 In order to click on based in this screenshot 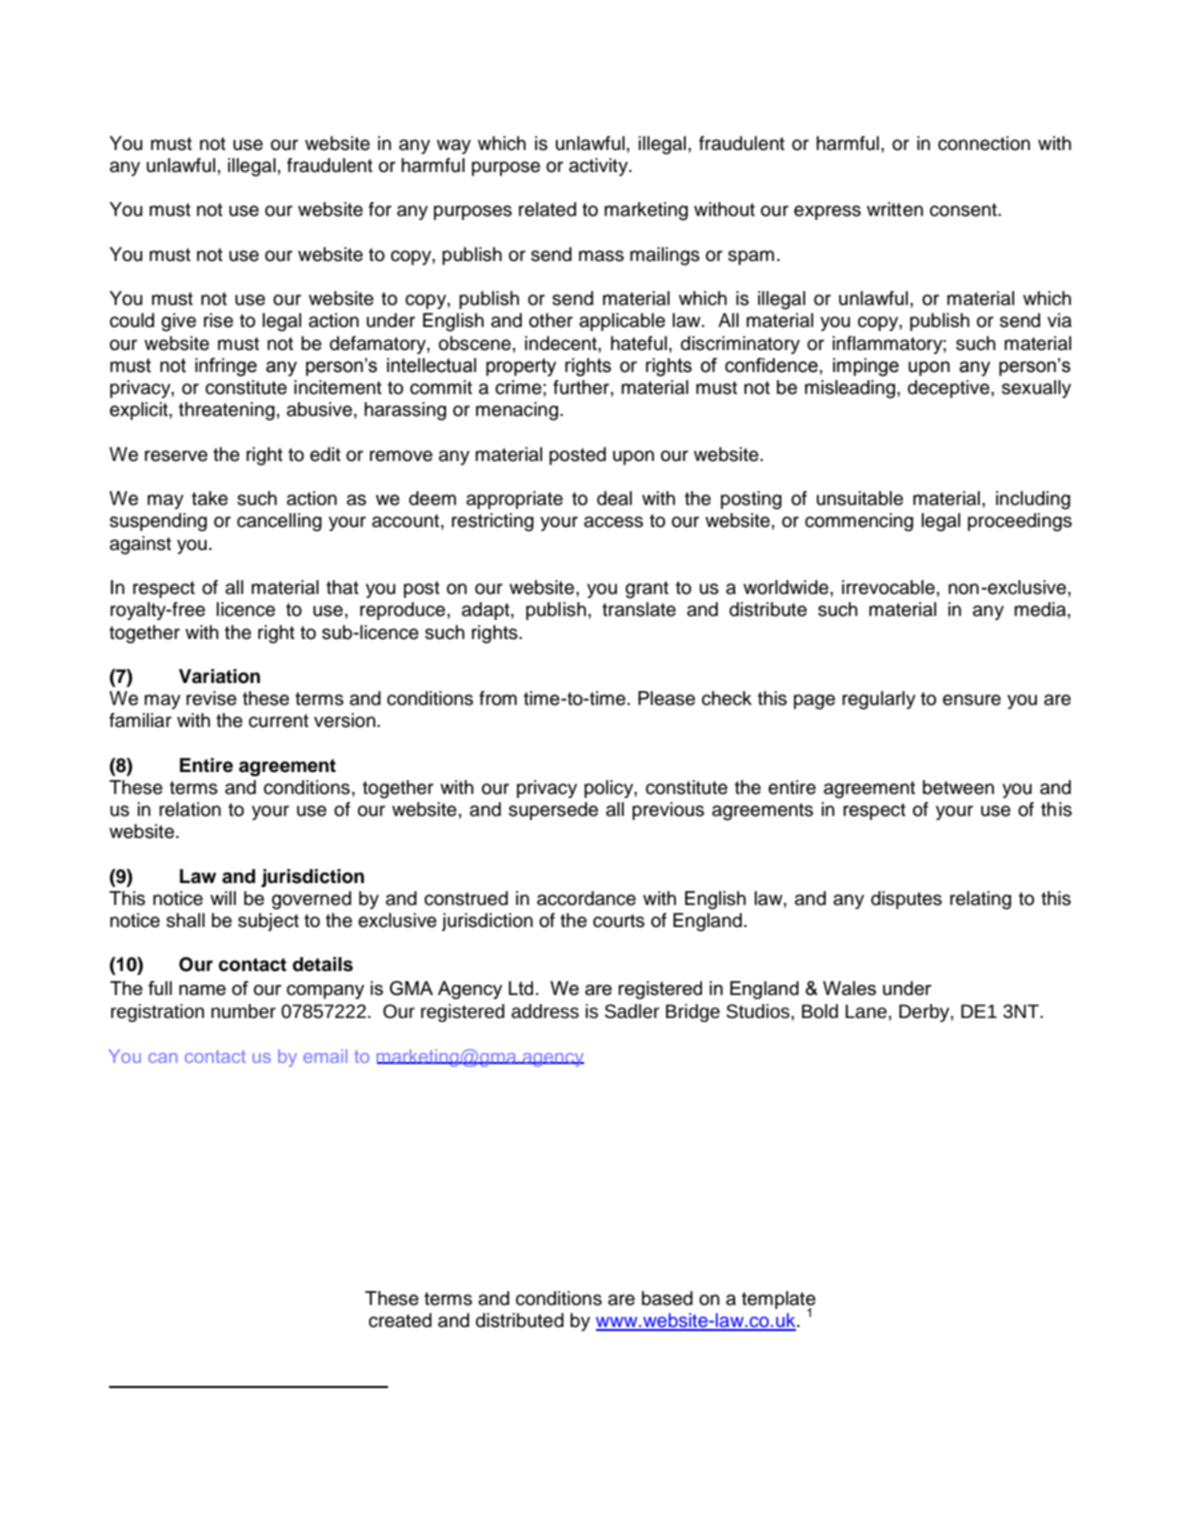, I will do `click(667, 1298)`.
